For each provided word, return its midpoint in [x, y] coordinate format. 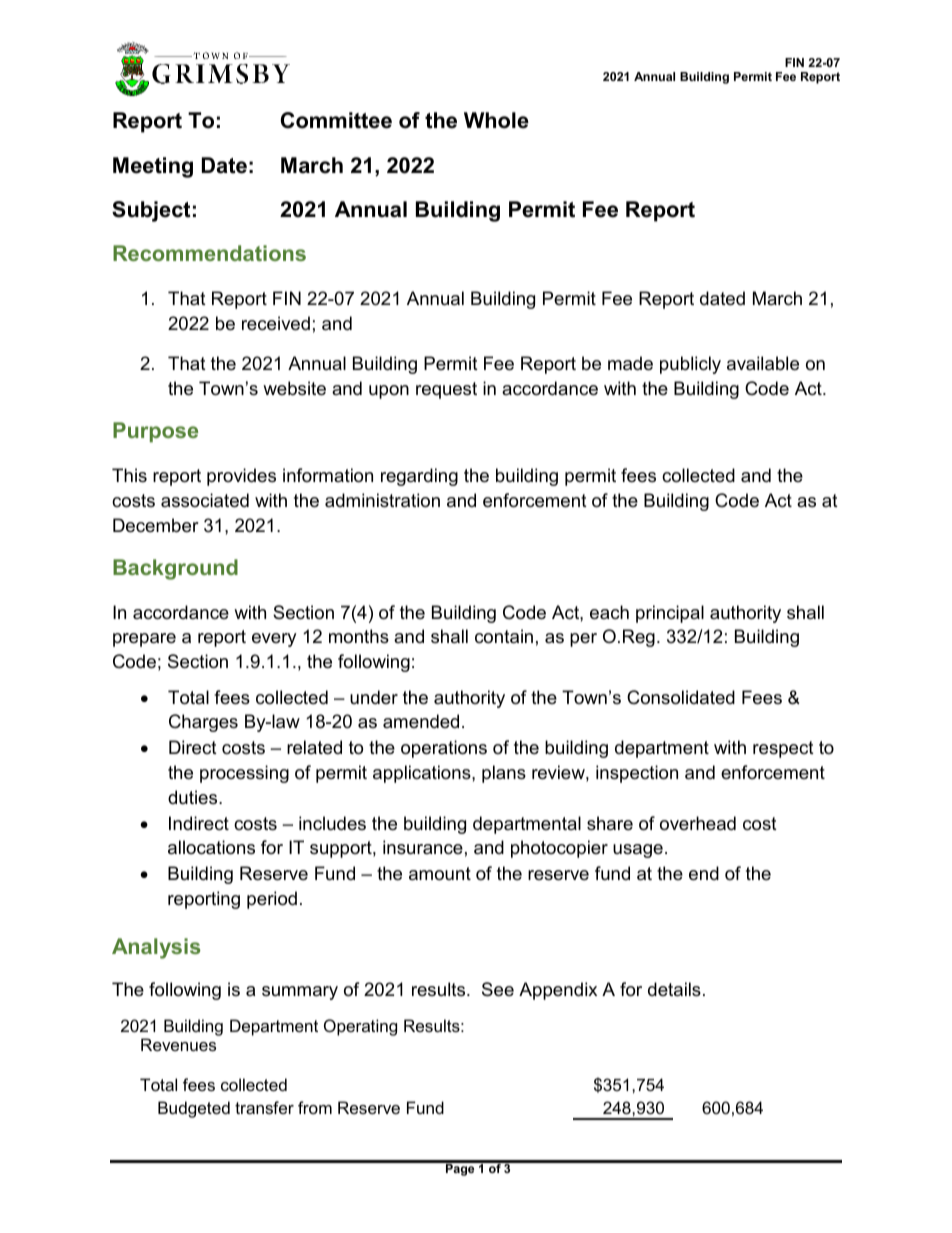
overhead [698, 823]
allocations [211, 847]
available [763, 363]
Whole [496, 120]
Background [175, 569]
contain [504, 636]
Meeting [153, 167]
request [446, 390]
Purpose [155, 432]
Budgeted [194, 1109]
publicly [690, 365]
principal [670, 614]
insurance [423, 847]
